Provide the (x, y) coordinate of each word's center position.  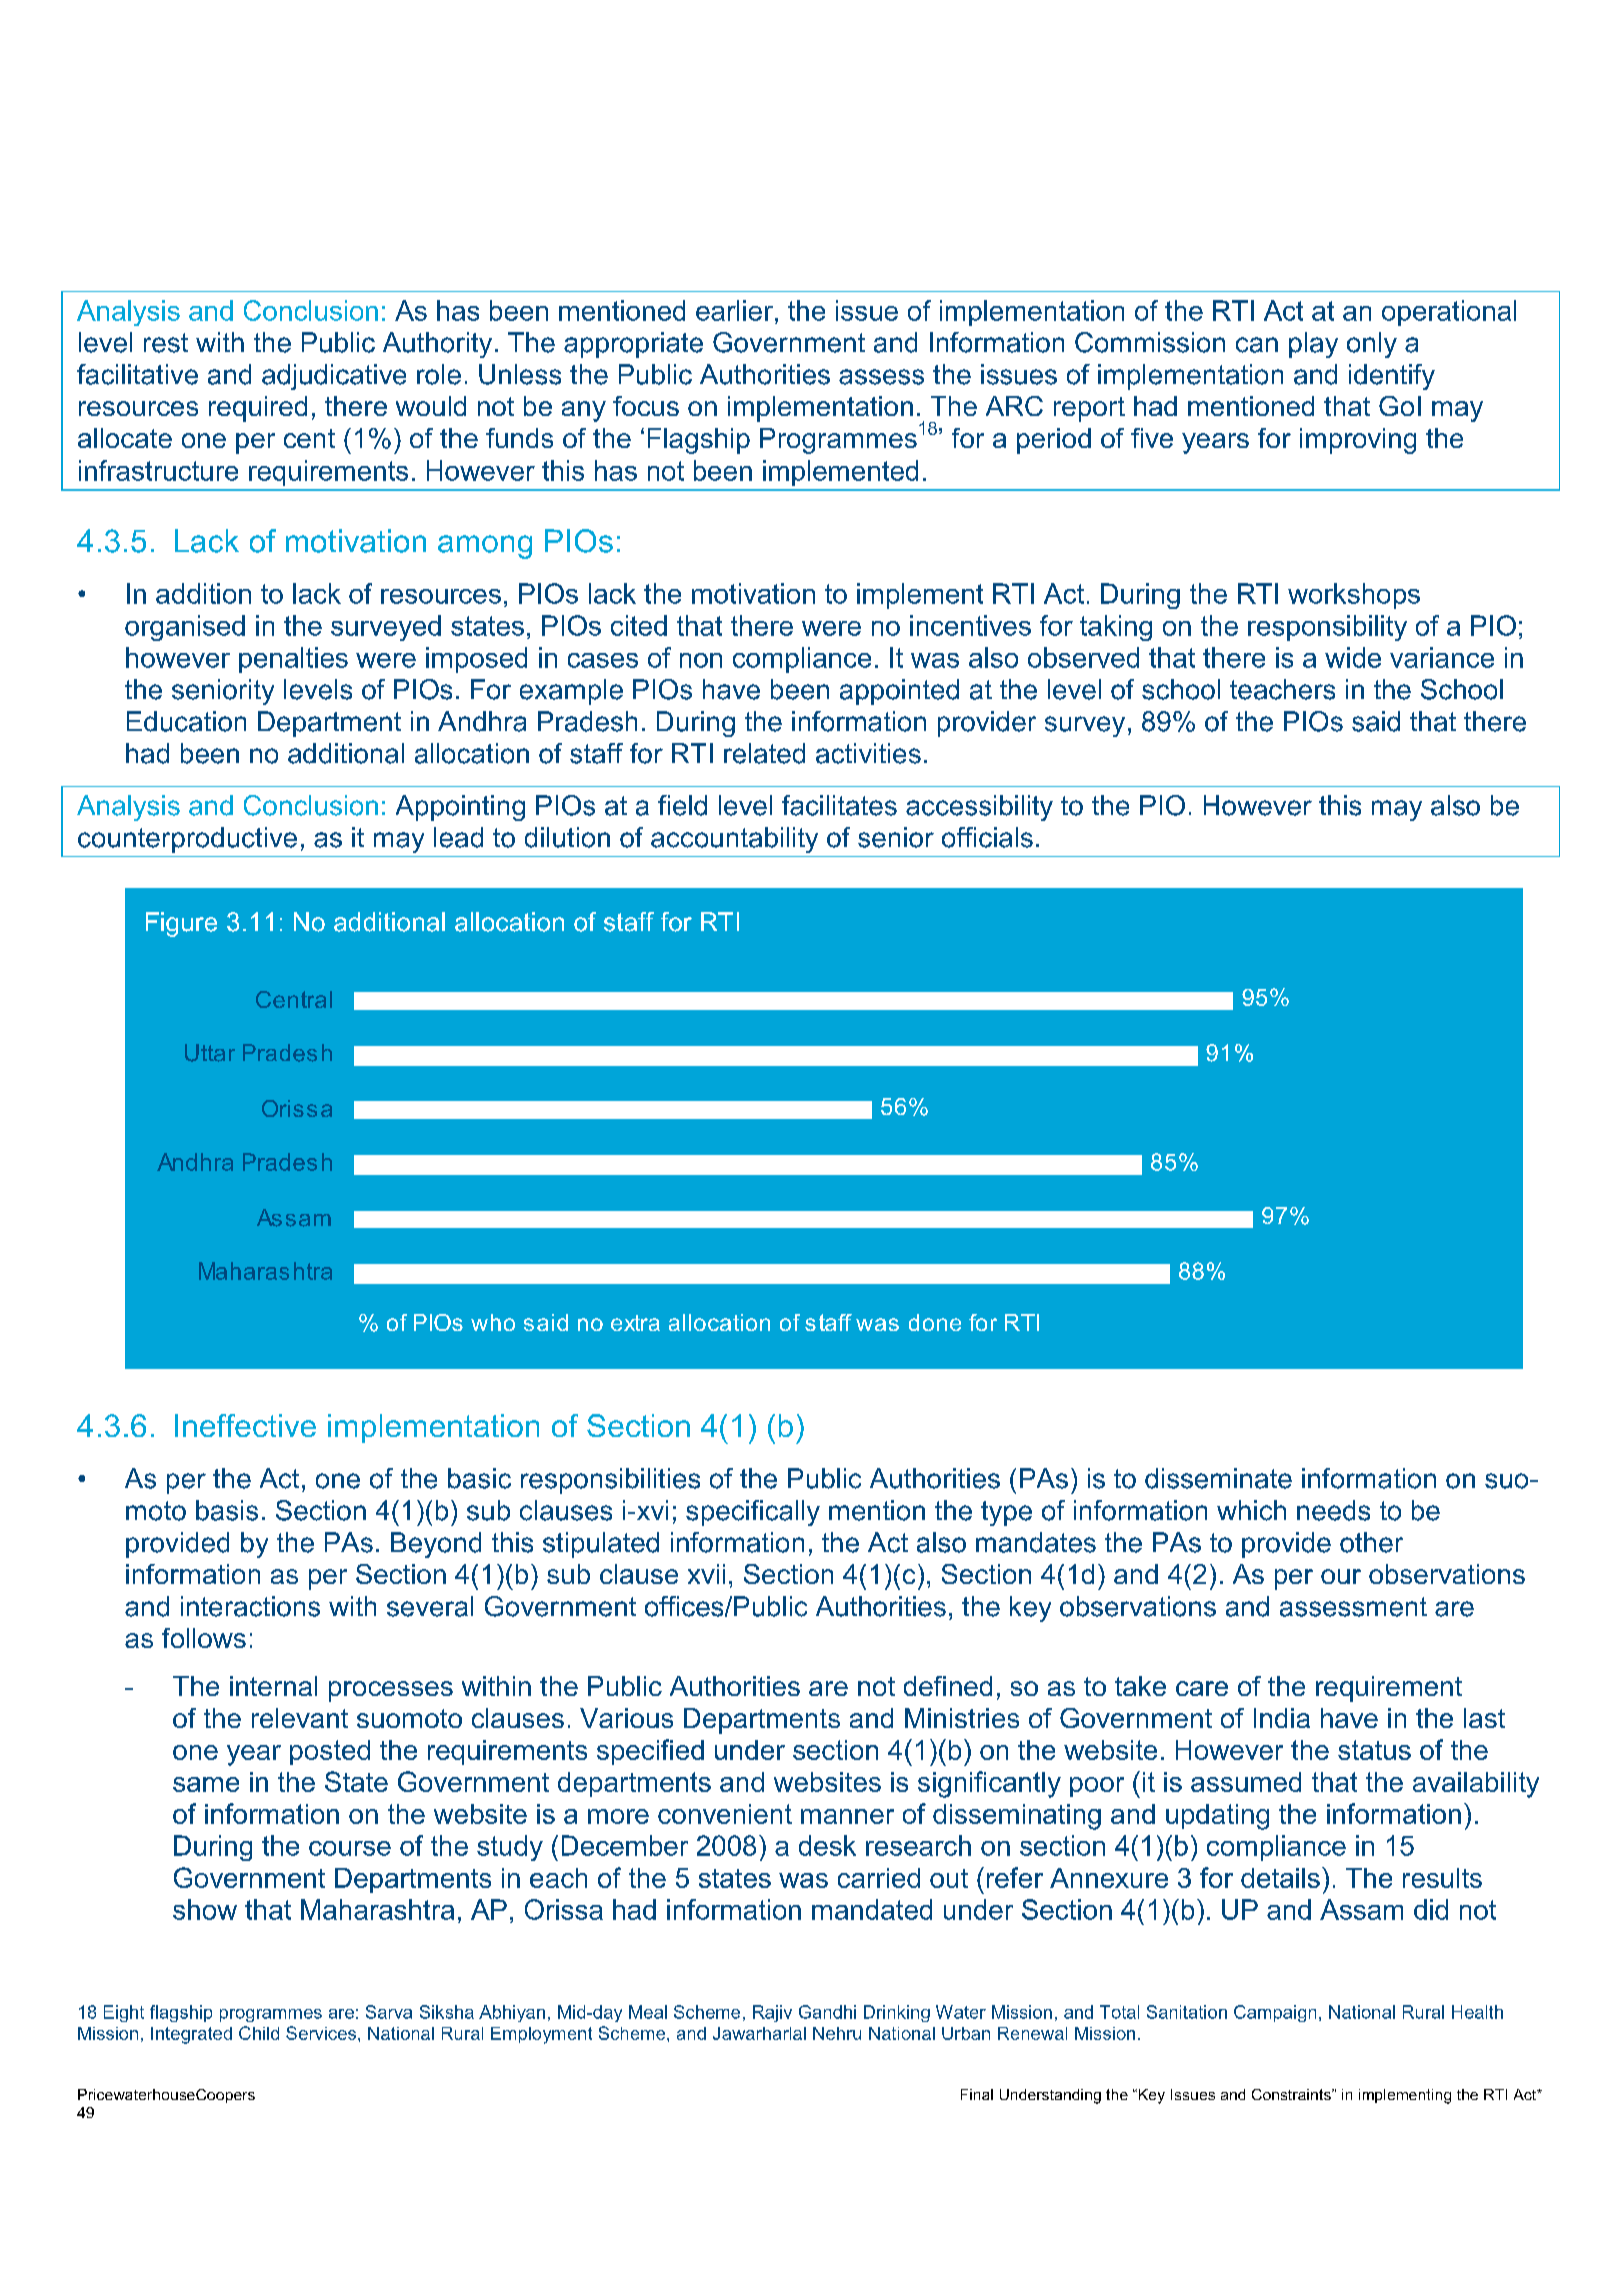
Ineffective (245, 1425)
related (764, 753)
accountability (734, 840)
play (1313, 345)
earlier (734, 310)
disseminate (1218, 1478)
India (1282, 1718)
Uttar (210, 1053)
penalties (293, 660)
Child (259, 2033)
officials (987, 837)
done (935, 1322)
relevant (300, 1718)
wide (1353, 657)
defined (948, 1686)
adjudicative (334, 377)
